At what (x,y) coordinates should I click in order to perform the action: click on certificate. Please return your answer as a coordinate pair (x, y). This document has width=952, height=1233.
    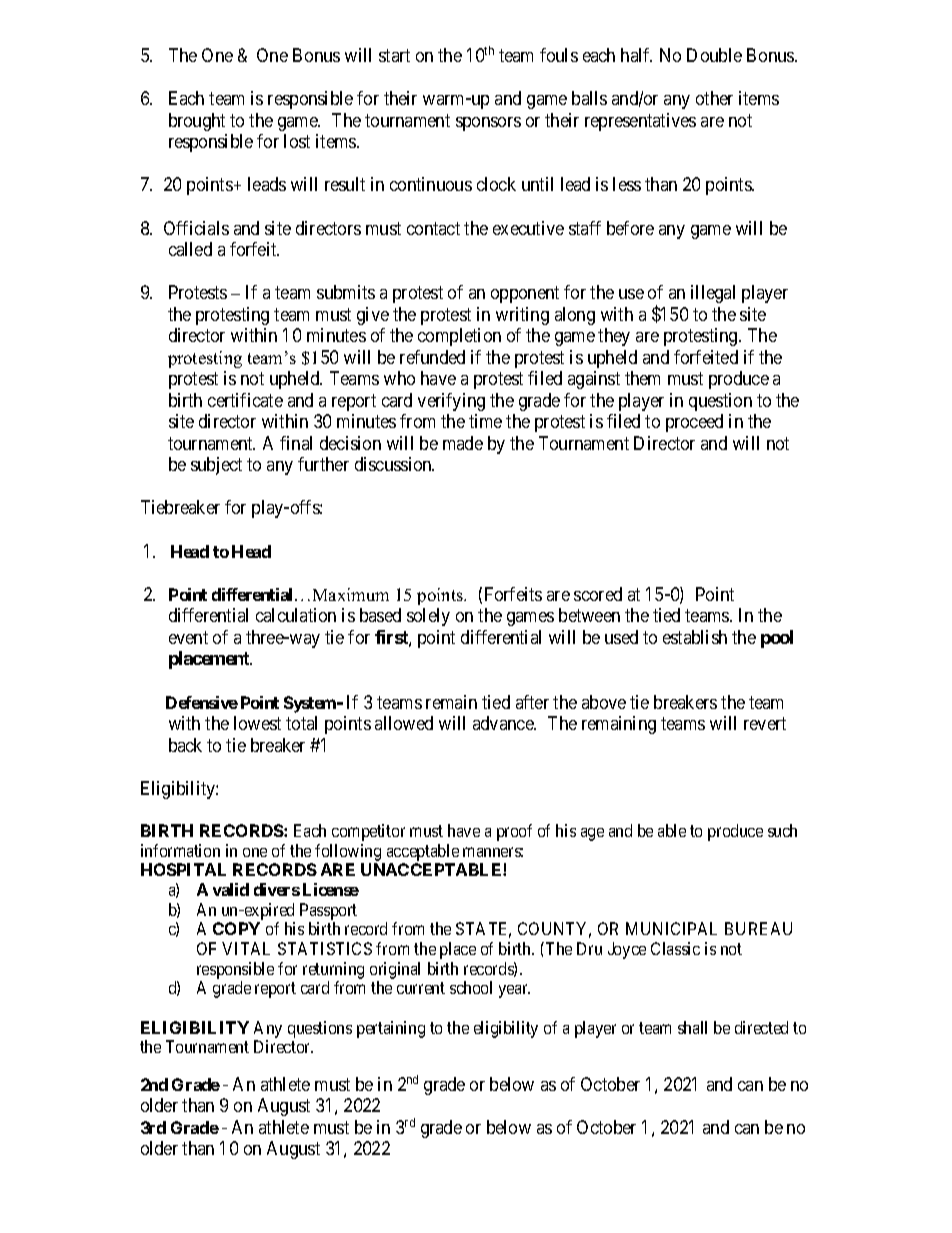
    Looking at the image, I should click on (245, 400).
